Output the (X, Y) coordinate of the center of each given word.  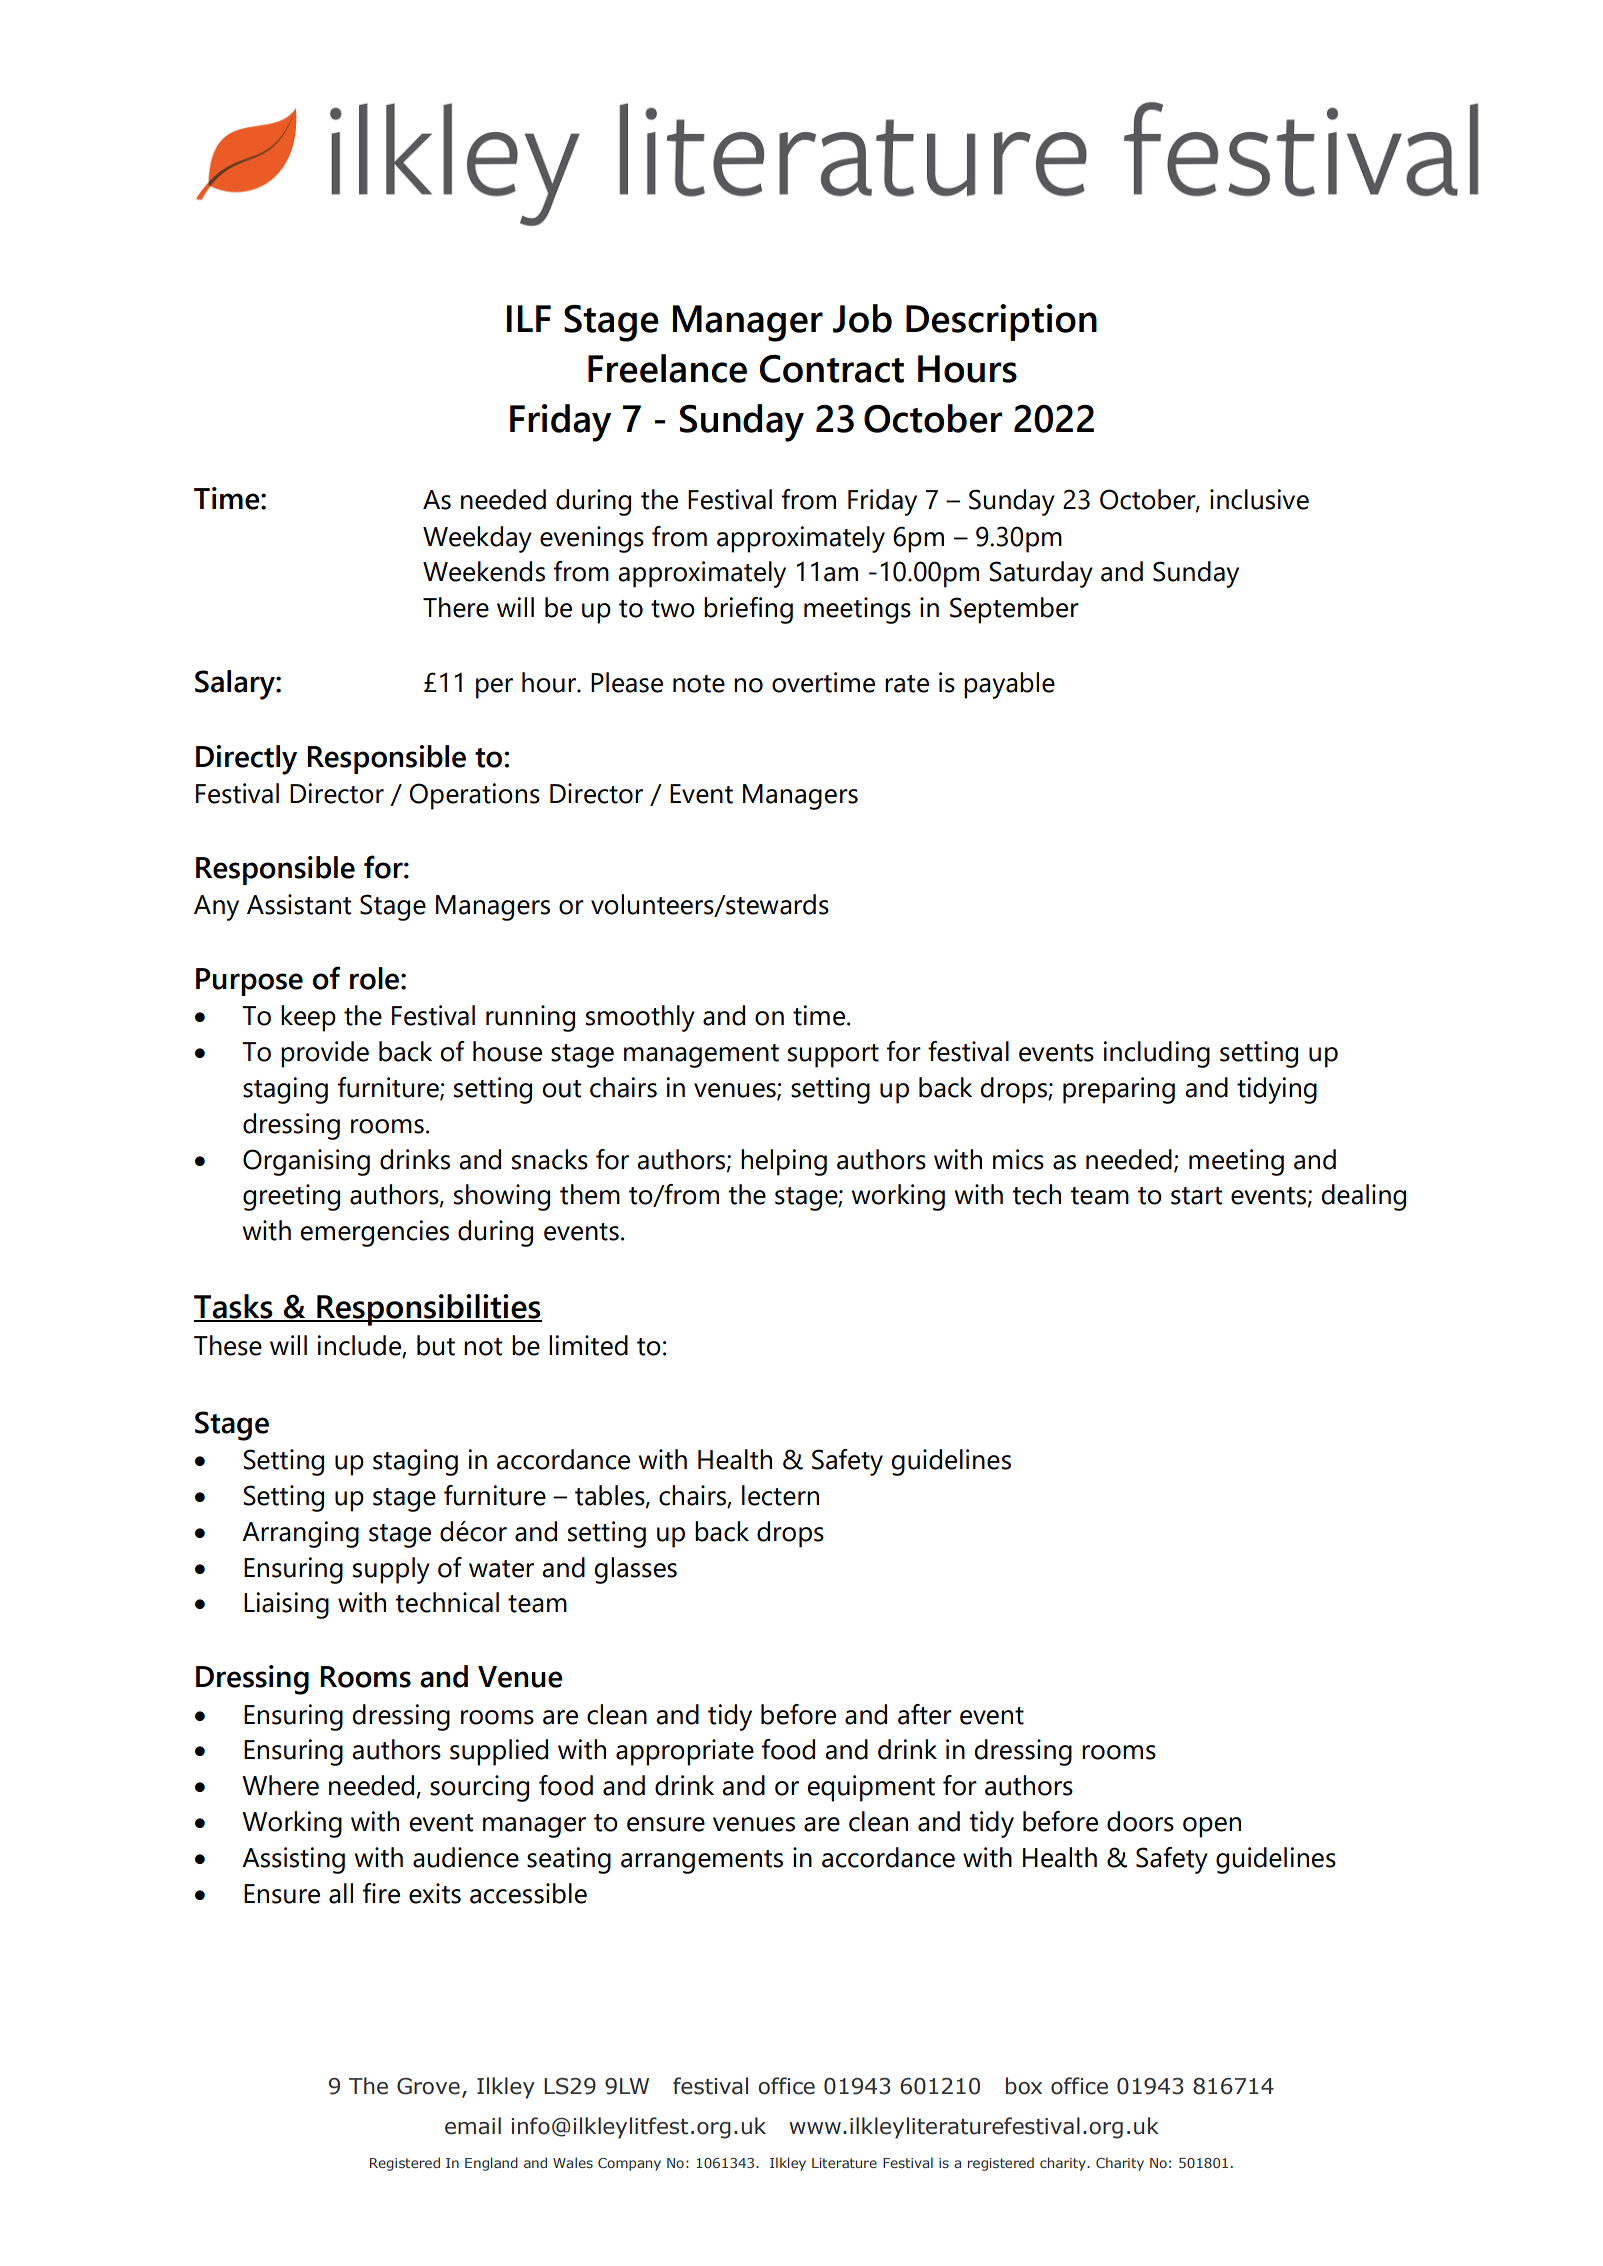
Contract (832, 369)
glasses (635, 1570)
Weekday (477, 539)
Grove (428, 2086)
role (374, 978)
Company (629, 2164)
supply (391, 1570)
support (833, 1056)
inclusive (1259, 499)
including (1157, 1054)
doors (1140, 1821)
